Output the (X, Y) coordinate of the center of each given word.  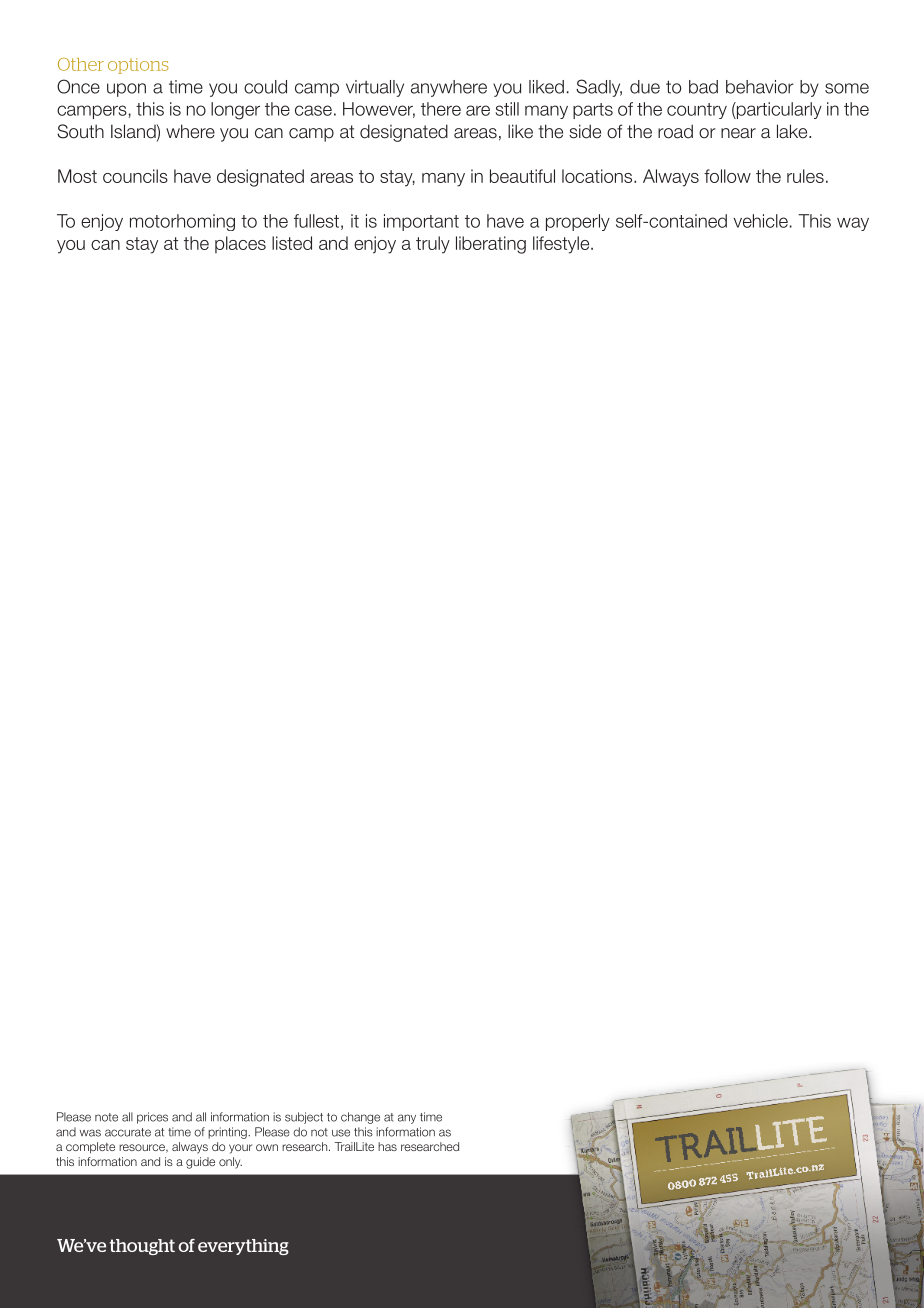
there (441, 109)
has (387, 1146)
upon (126, 90)
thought (142, 1247)
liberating (491, 245)
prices (152, 1118)
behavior (760, 87)
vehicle (760, 221)
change (360, 1118)
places (240, 244)
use (341, 1133)
